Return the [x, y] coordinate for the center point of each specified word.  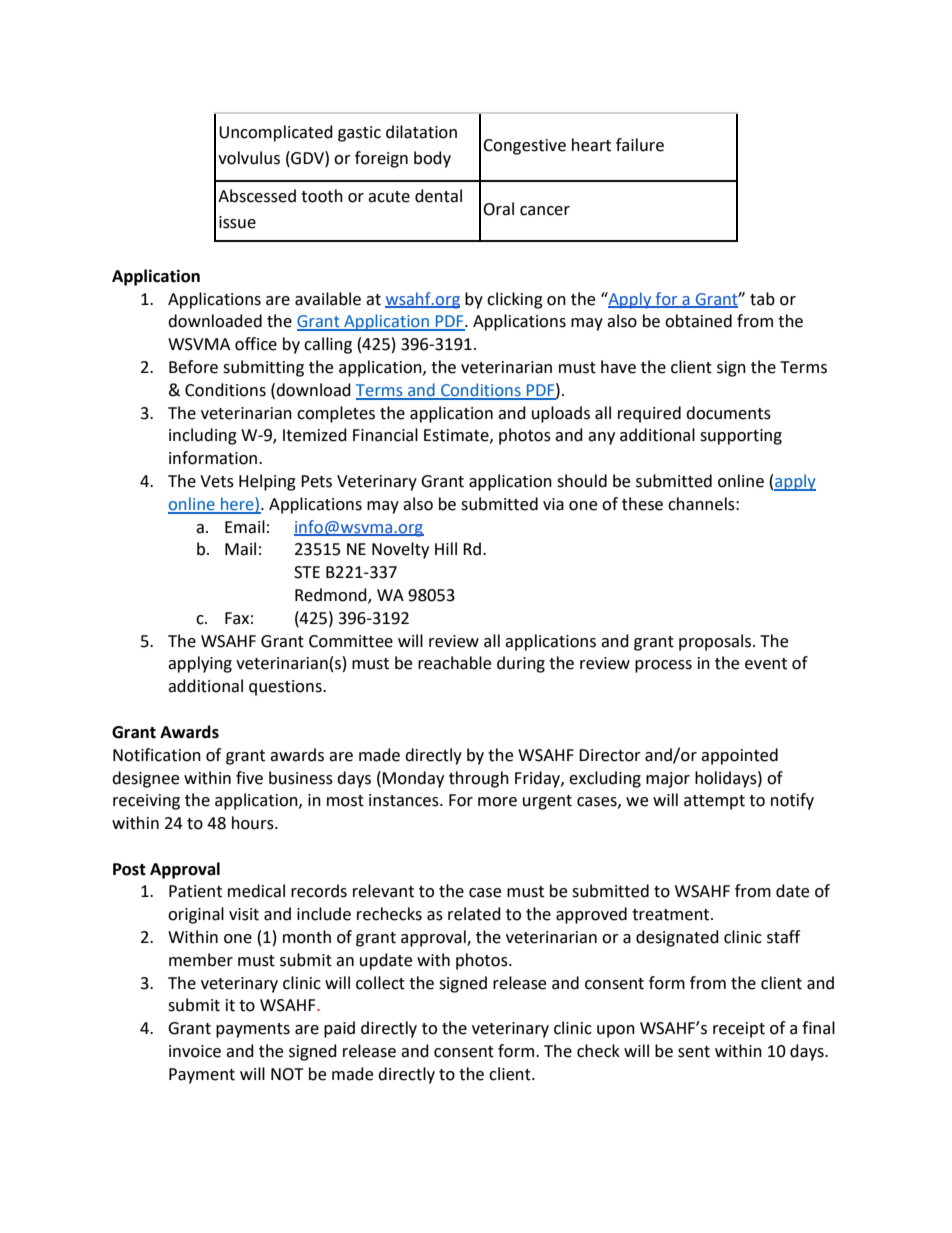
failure [640, 145]
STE [307, 572]
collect [380, 983]
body [432, 159]
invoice [195, 1051]
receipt [739, 1030]
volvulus [249, 158]
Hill [446, 548]
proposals [715, 642]
